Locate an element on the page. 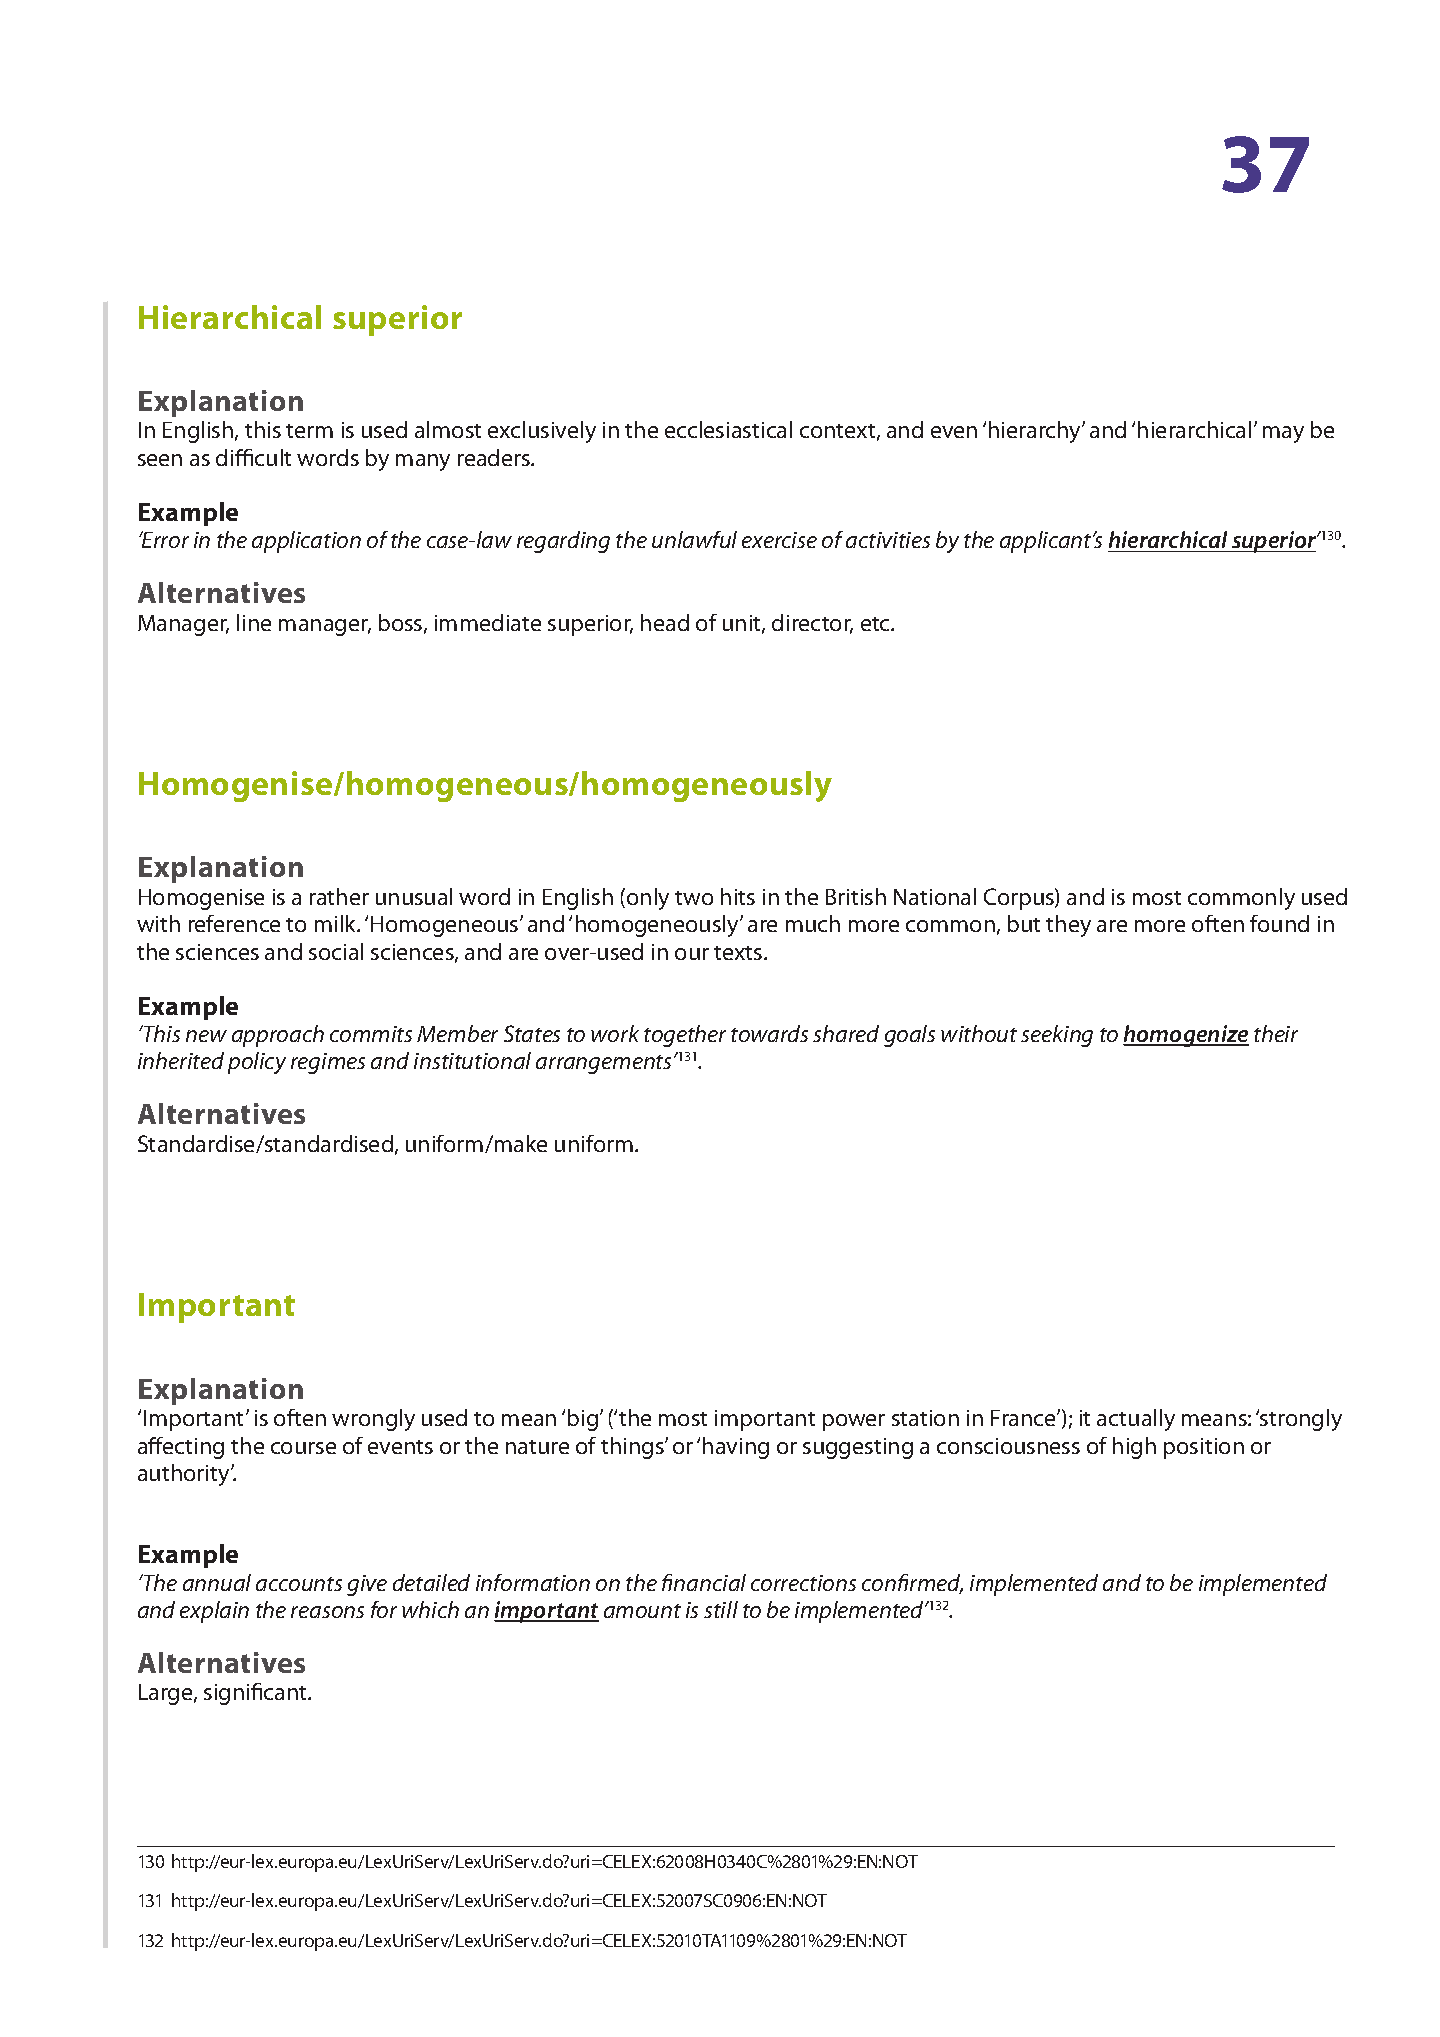 Image resolution: width=1440 pixels, height=2037 pixels. significant is located at coordinates (256, 1694).
